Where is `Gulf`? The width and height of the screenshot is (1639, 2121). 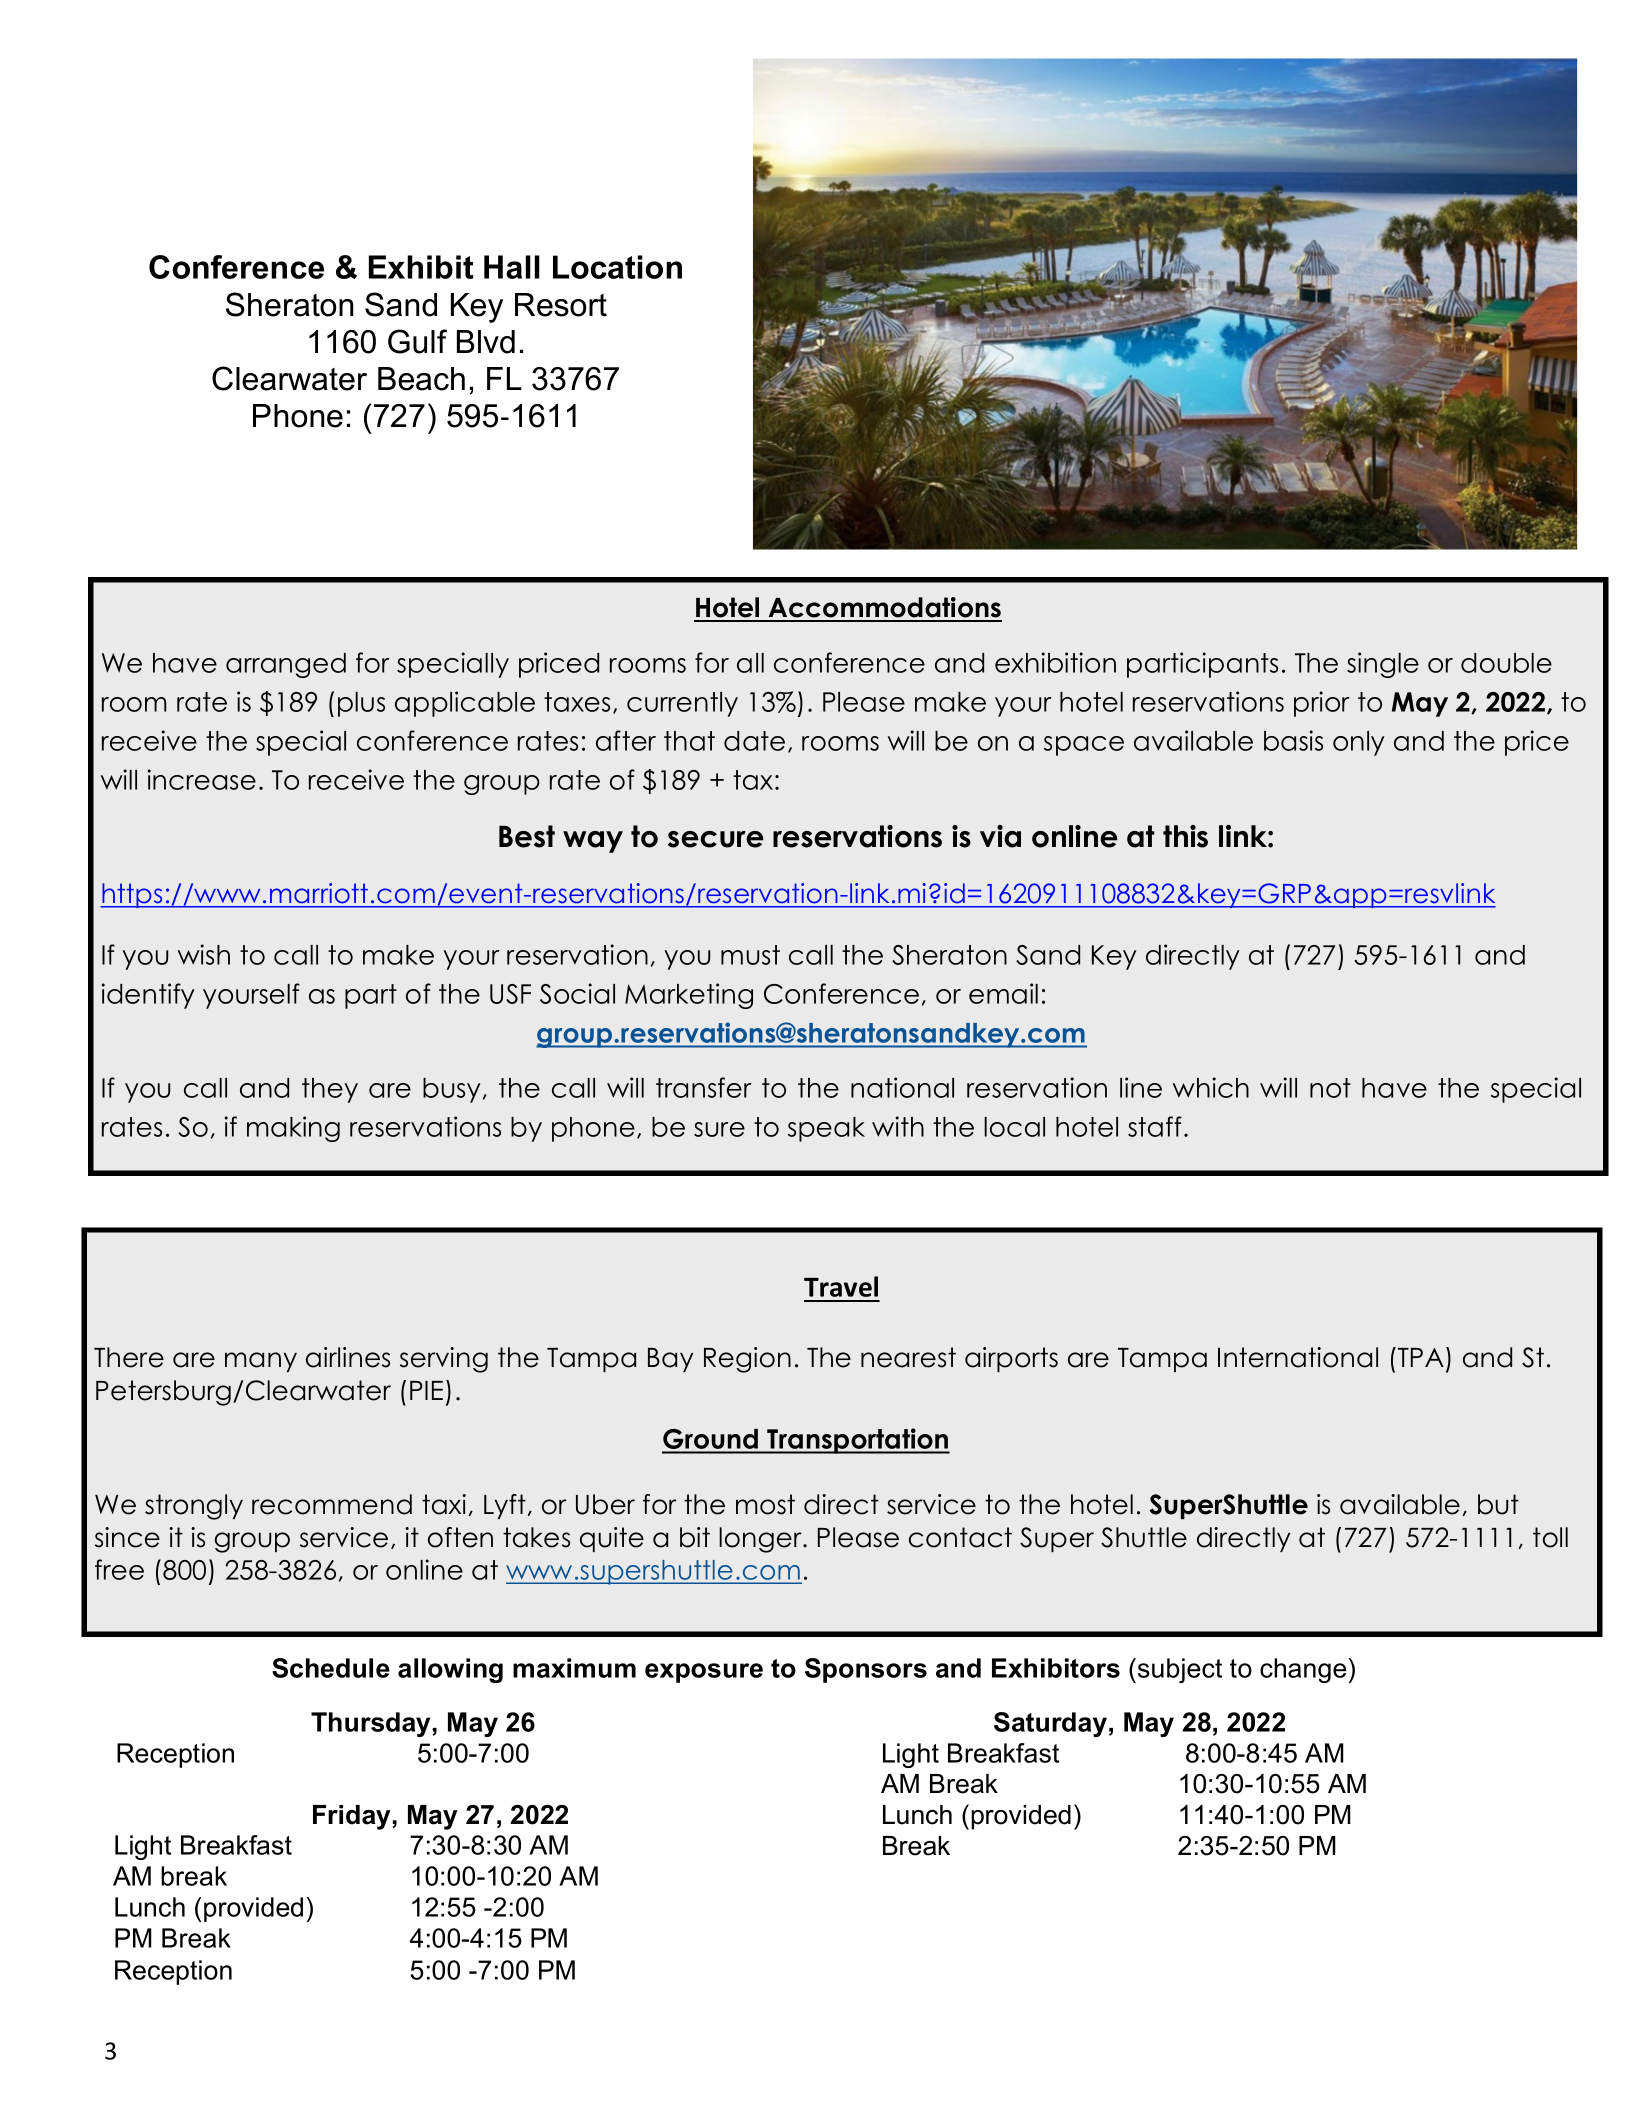
Gulf is located at coordinates (417, 341).
